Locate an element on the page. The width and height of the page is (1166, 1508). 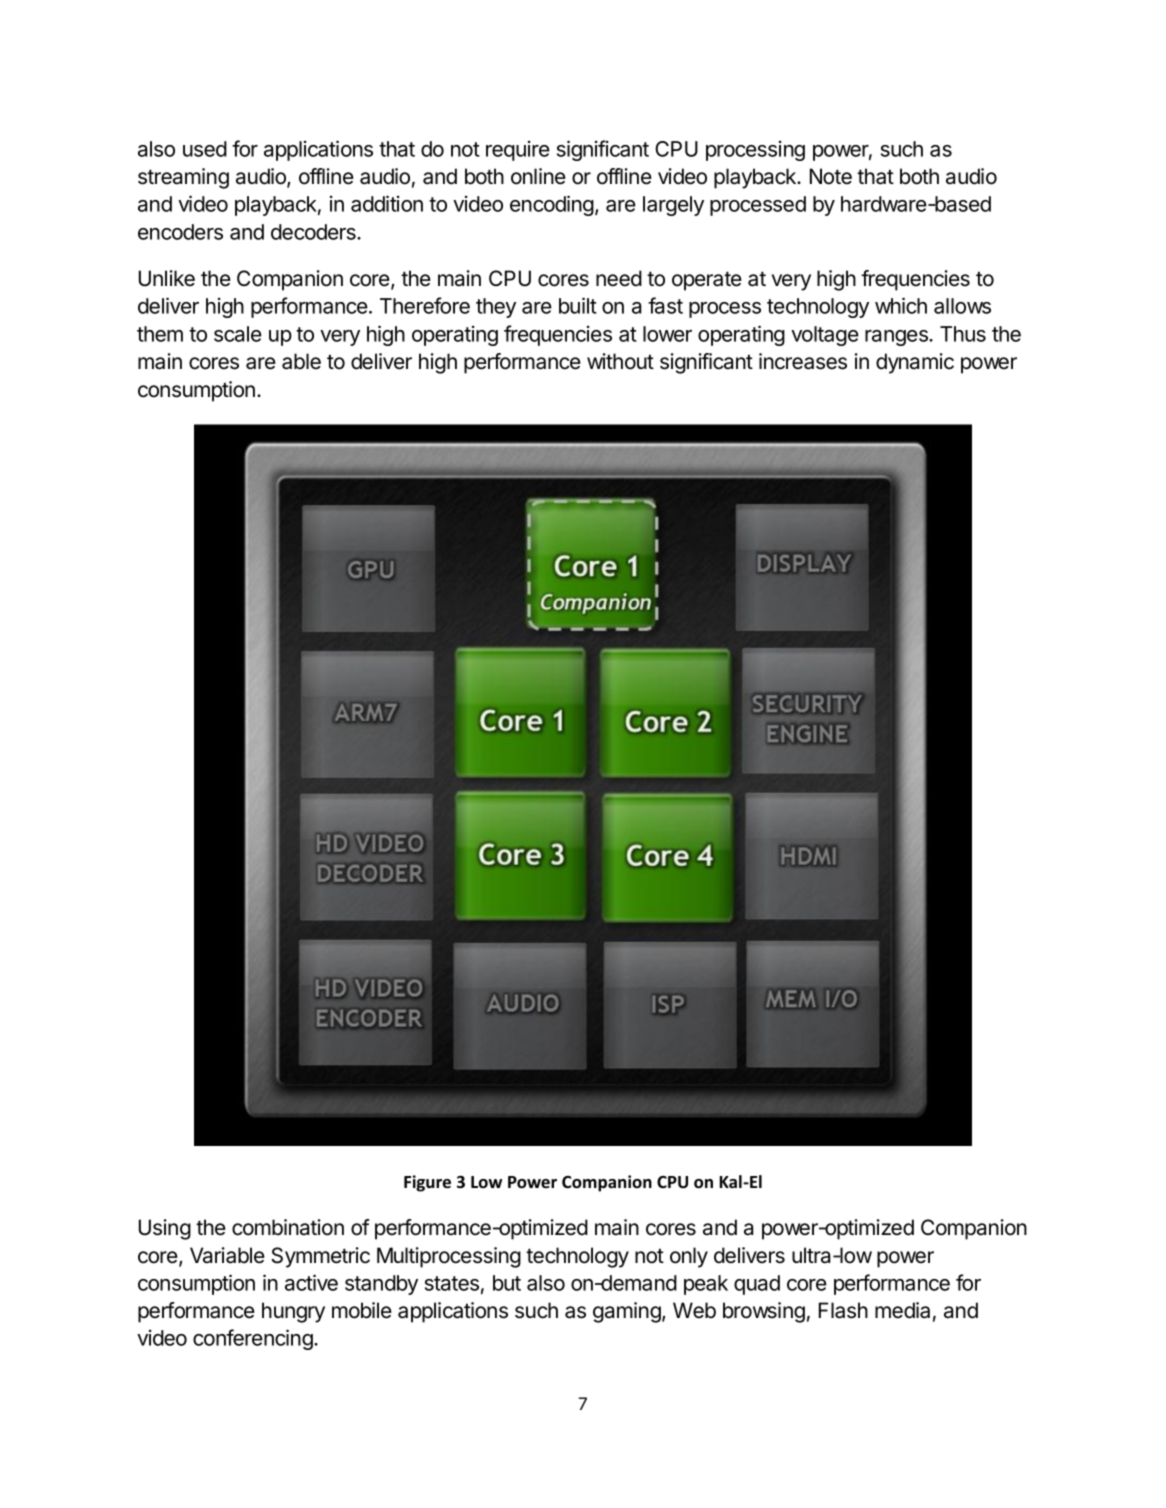
hungry is located at coordinates (293, 1312).
